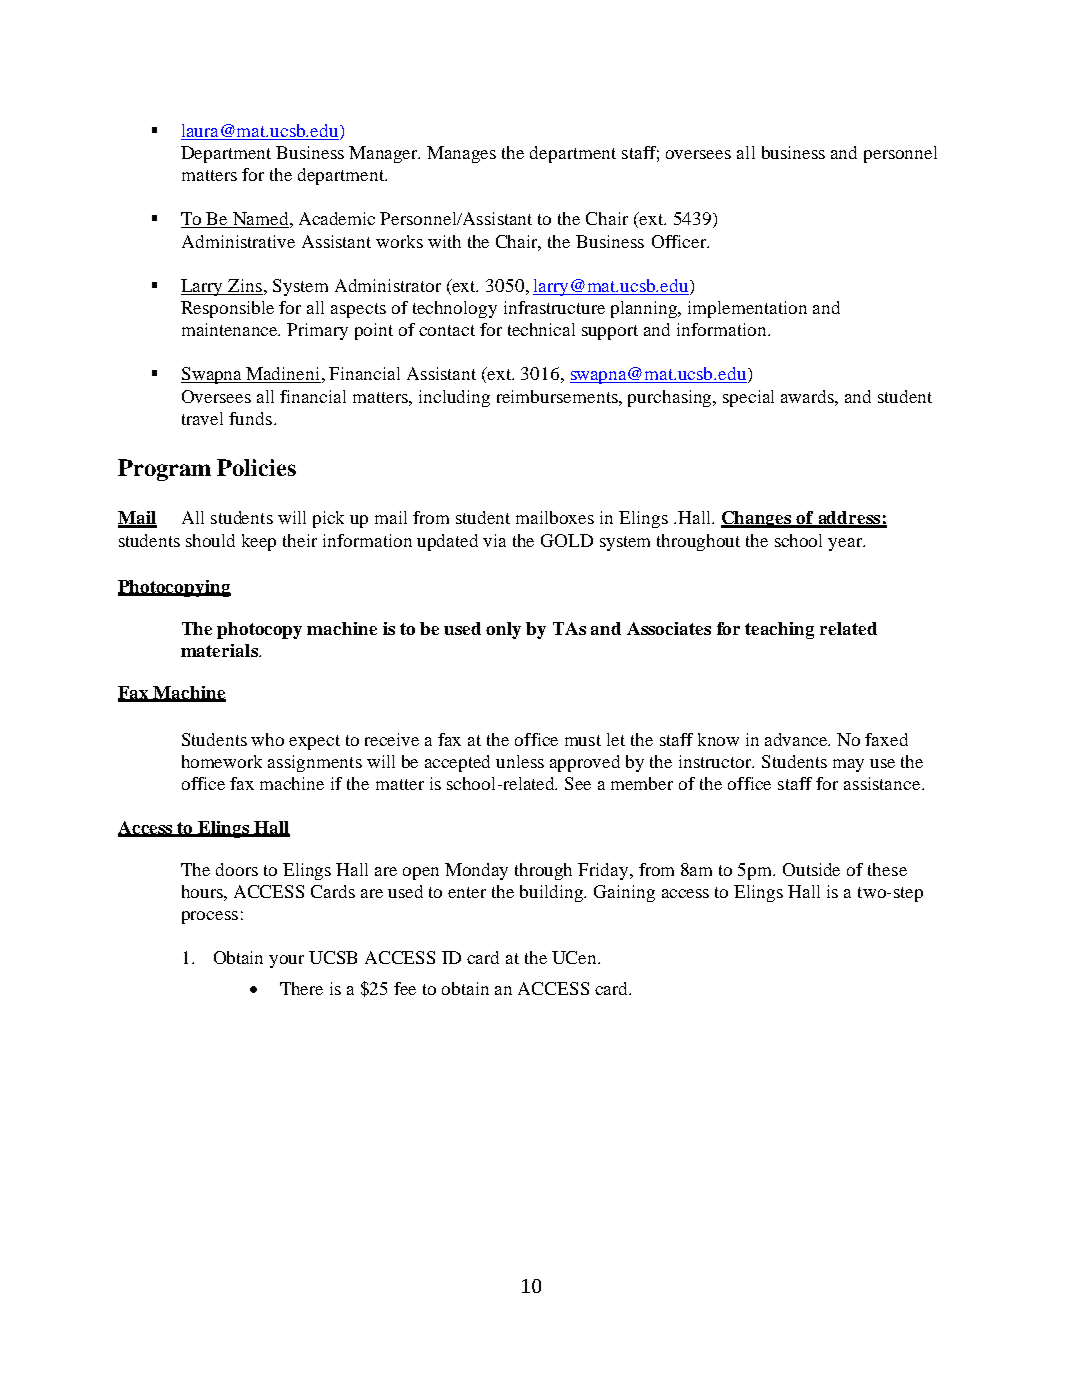 The image size is (1070, 1385). What do you see at coordinates (238, 241) in the page?
I see `Administrative` at bounding box center [238, 241].
